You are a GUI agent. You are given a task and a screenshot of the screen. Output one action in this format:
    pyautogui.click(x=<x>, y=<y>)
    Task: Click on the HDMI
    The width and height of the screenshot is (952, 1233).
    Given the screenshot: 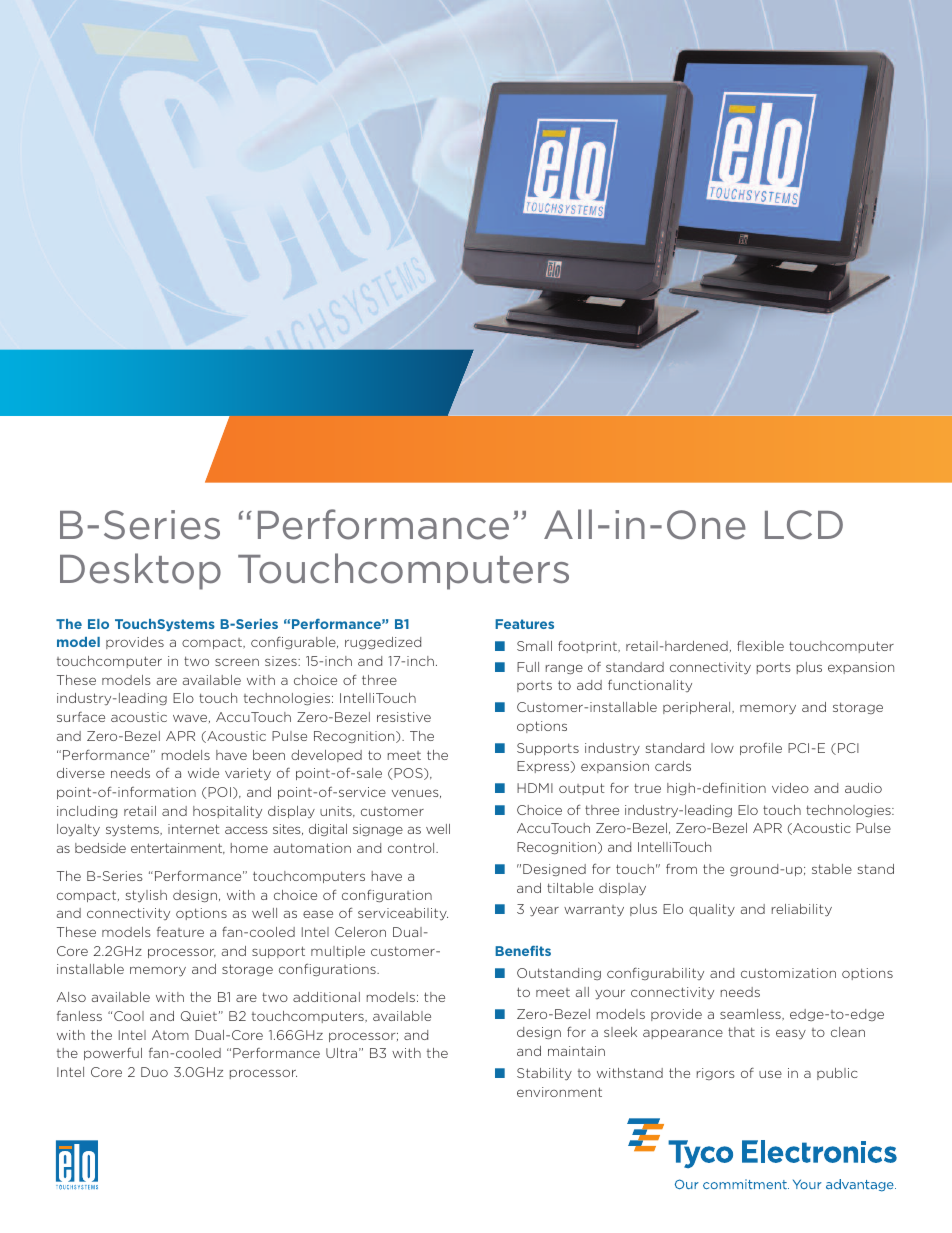 What is the action you would take?
    pyautogui.click(x=535, y=788)
